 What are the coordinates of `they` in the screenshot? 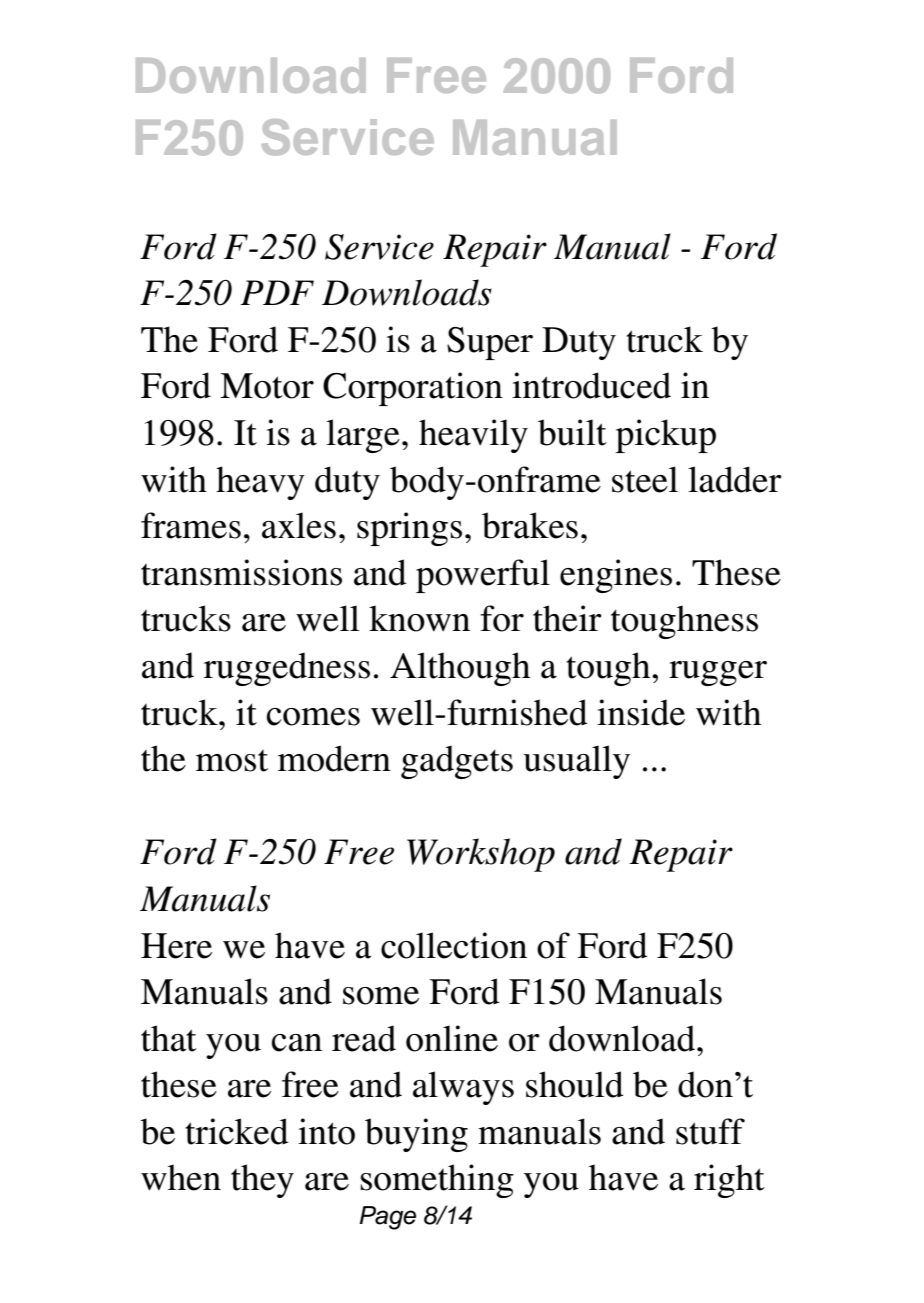 It's located at (262, 1181).
